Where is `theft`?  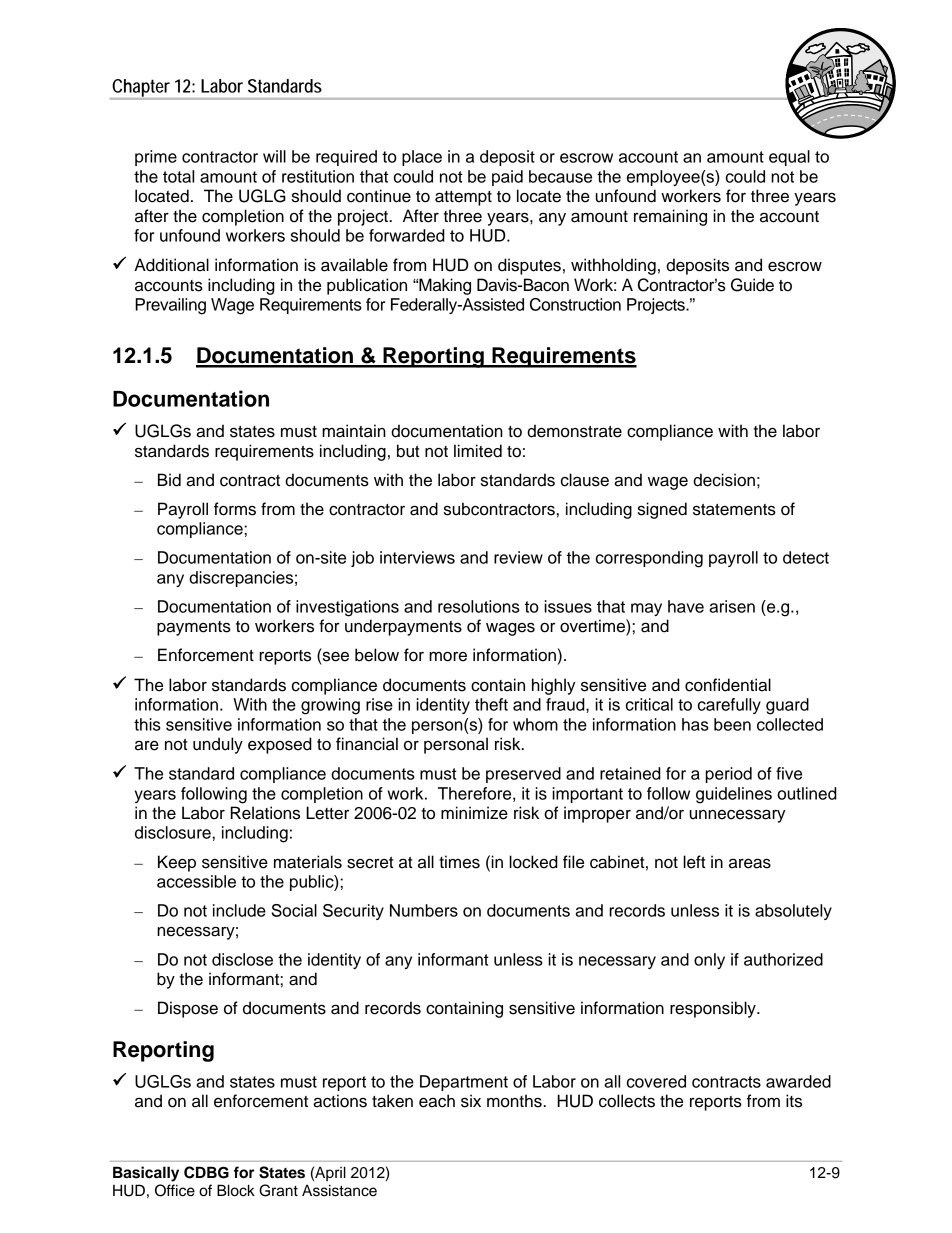 theft is located at coordinates (491, 704).
